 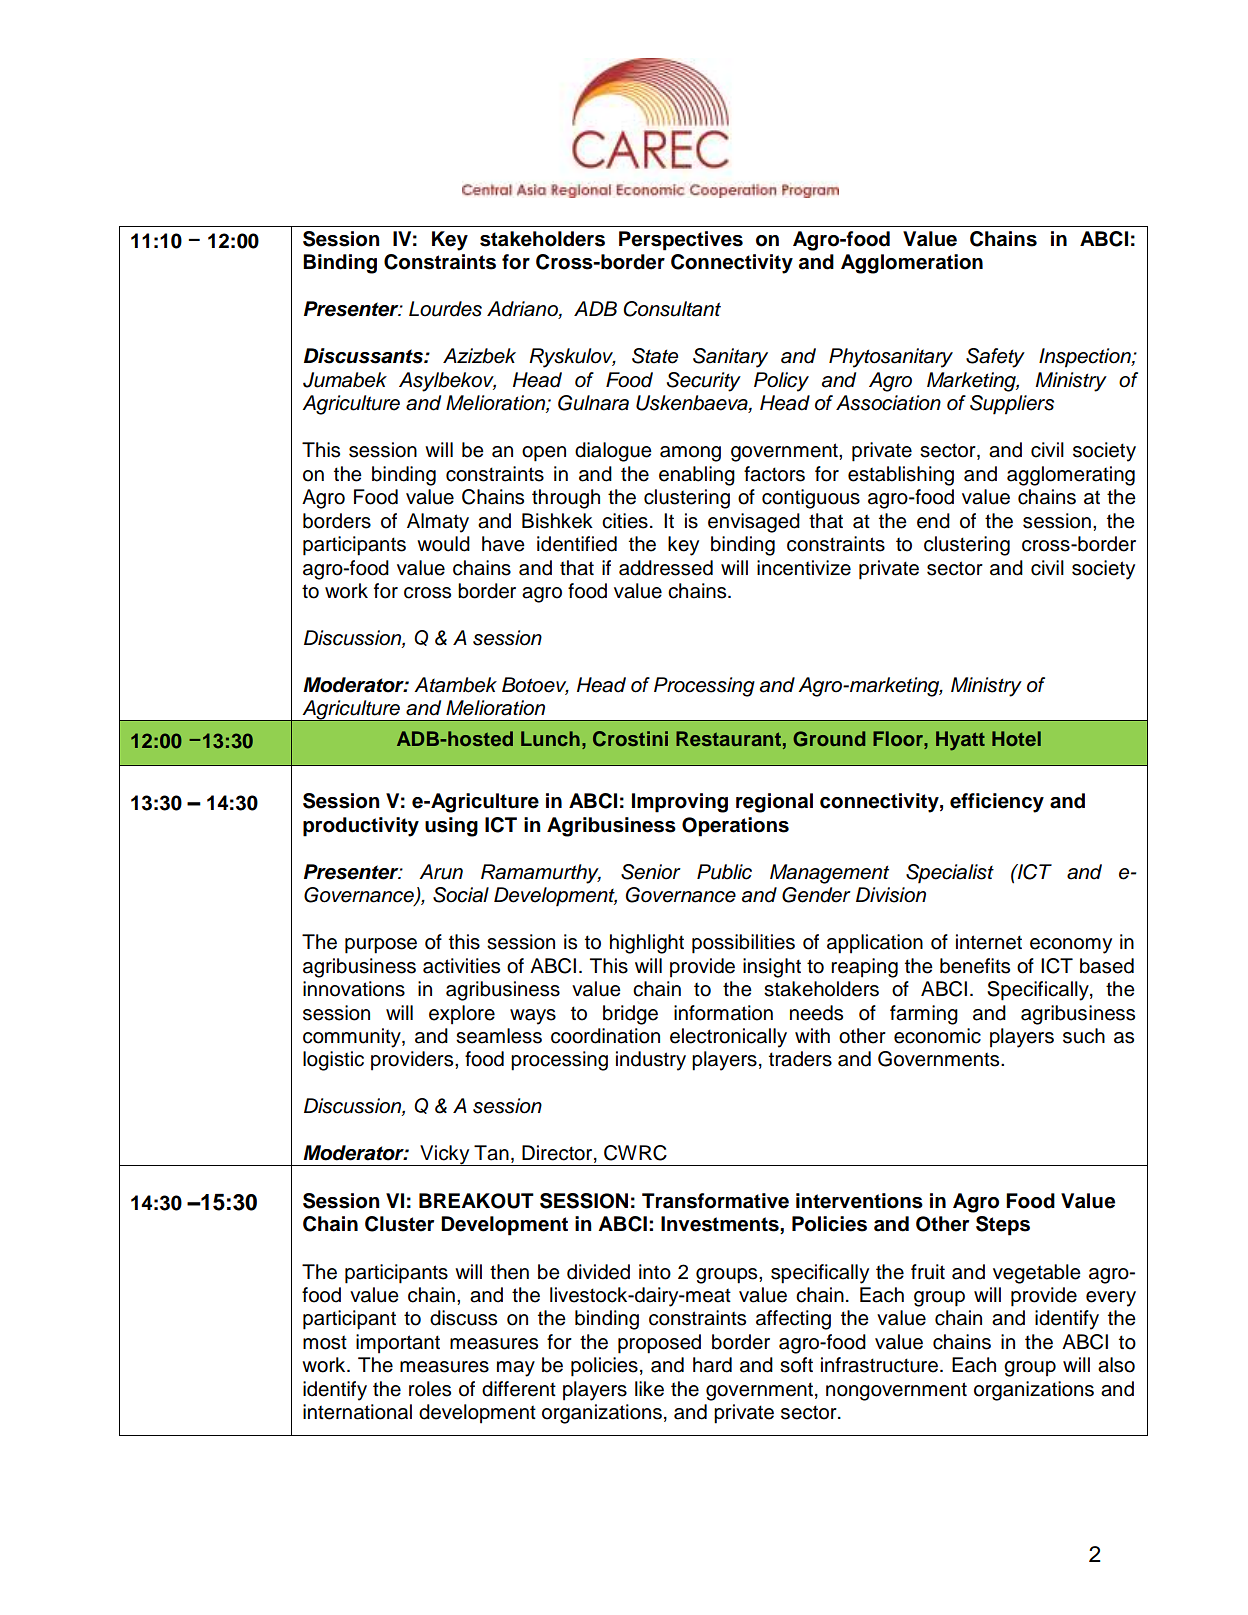 What do you see at coordinates (451, 827) in the screenshot?
I see `using` at bounding box center [451, 827].
